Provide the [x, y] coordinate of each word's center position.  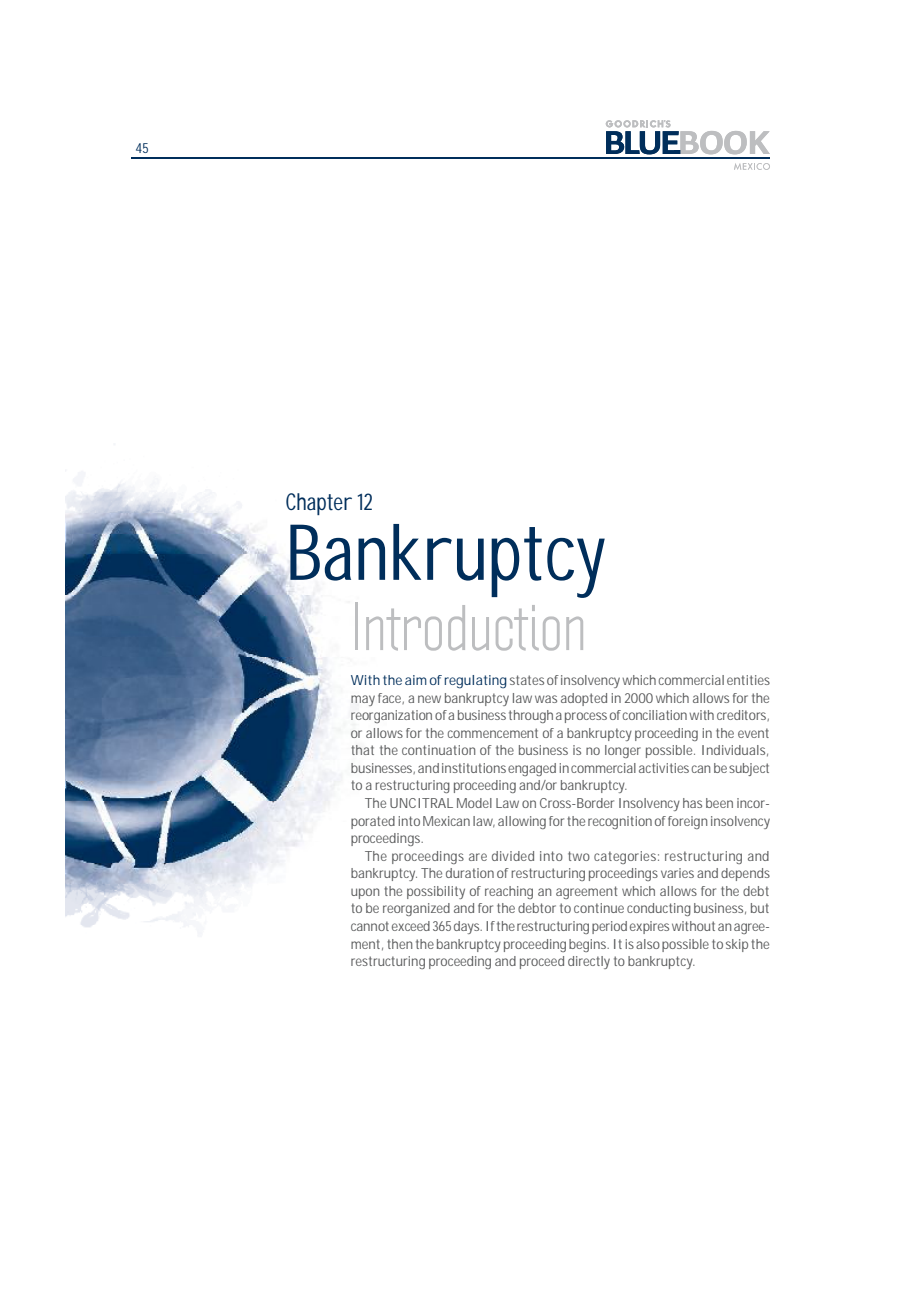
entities [748, 680]
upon [365, 893]
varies [677, 873]
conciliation [655, 715]
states [527, 680]
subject [749, 769]
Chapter [319, 504]
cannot [370, 926]
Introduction [469, 626]
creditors [742, 715]
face [390, 698]
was [546, 699]
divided [513, 856]
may [363, 700]
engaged [532, 769]
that [362, 750]
